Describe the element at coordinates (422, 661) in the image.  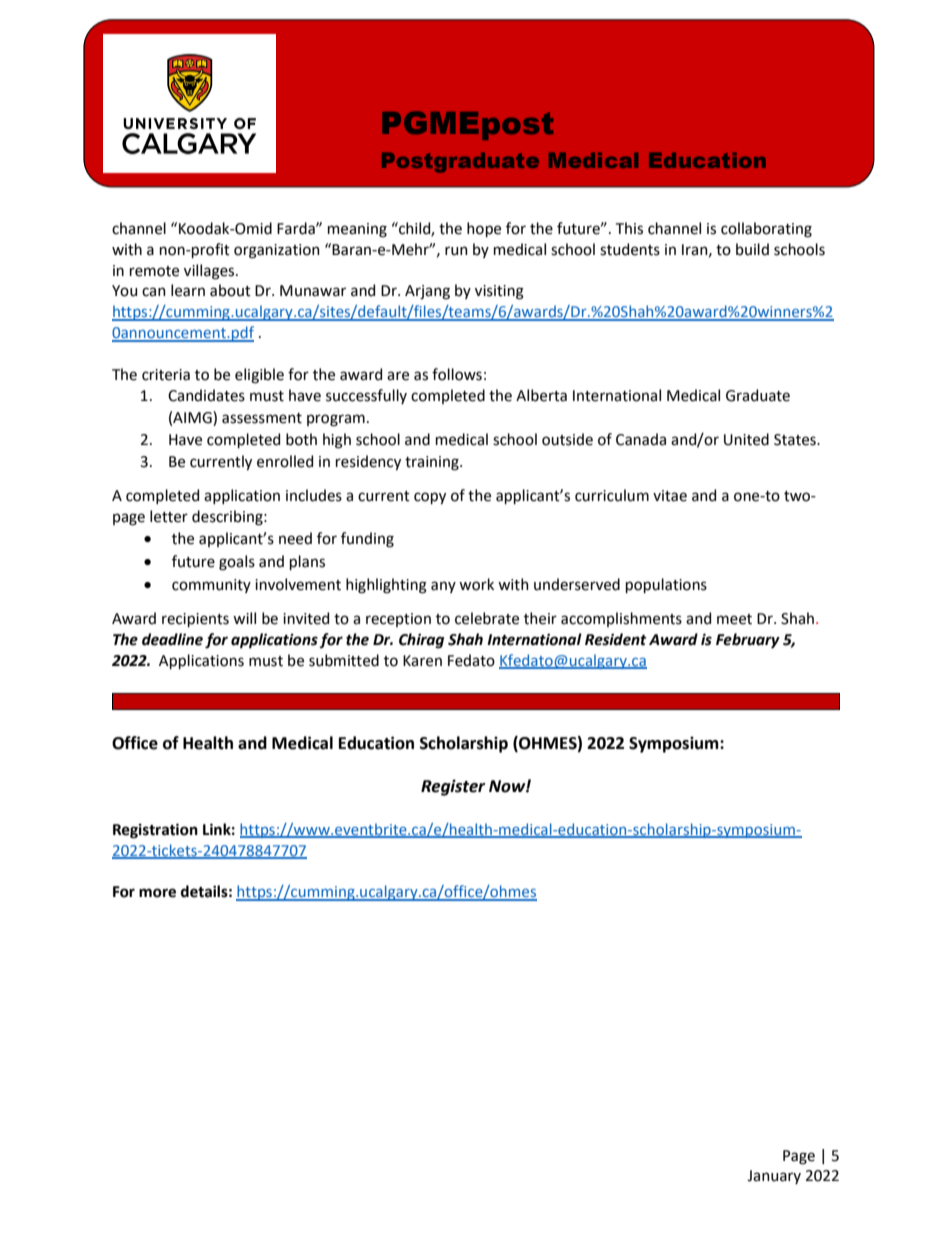
I see `Karen` at that location.
